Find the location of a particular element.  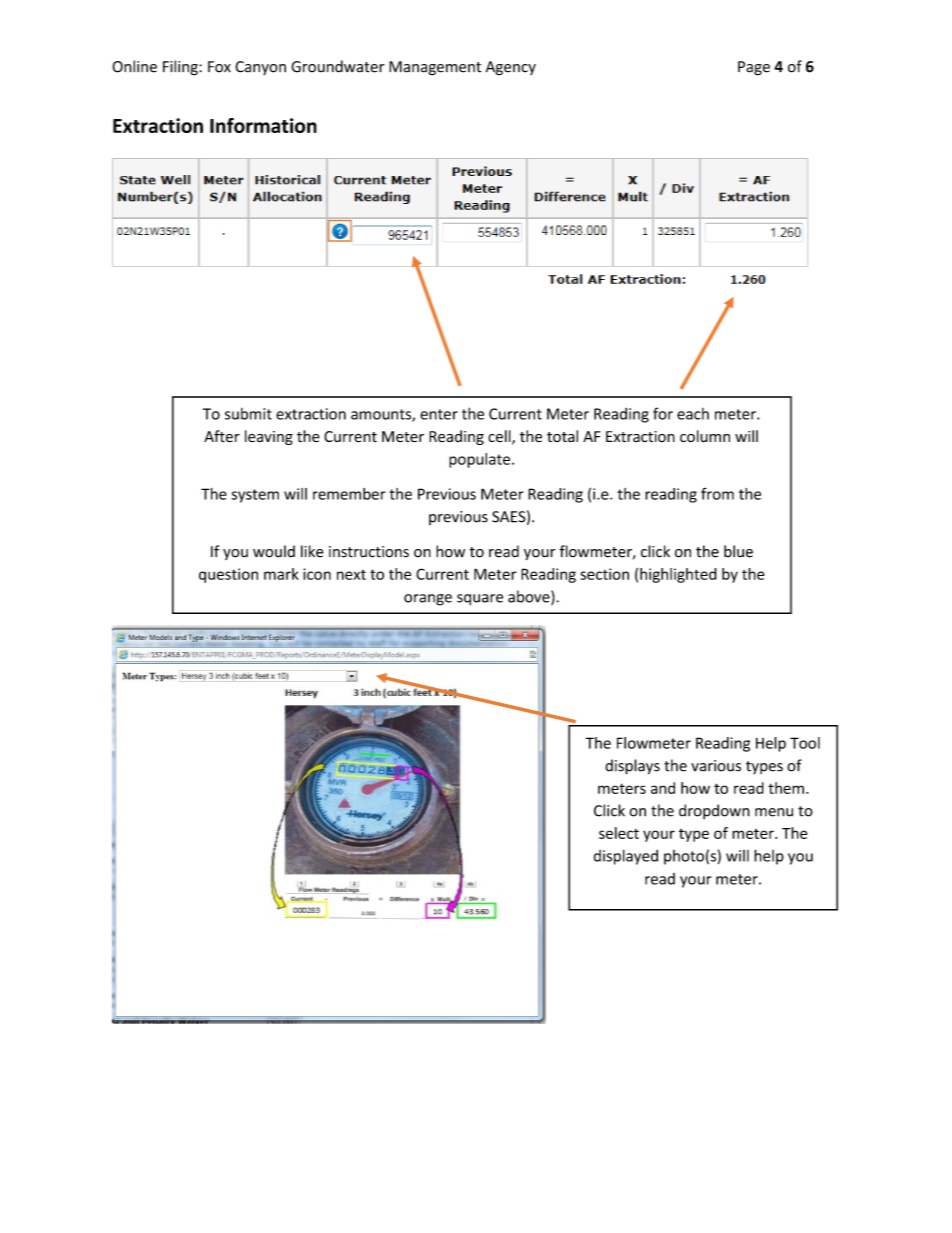

Page is located at coordinates (754, 68).
